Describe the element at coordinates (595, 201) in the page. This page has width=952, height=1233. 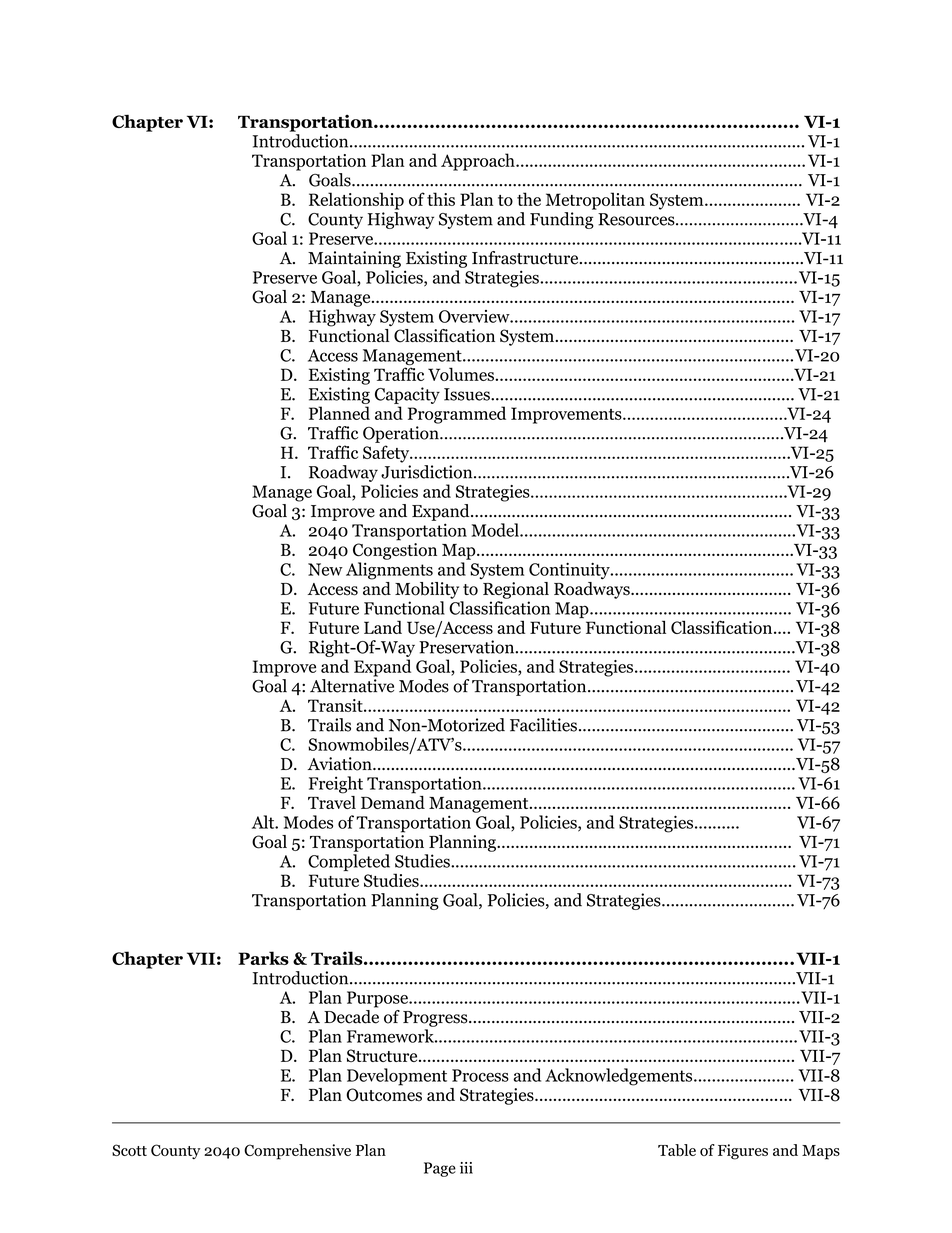
I see `Metropolitan` at that location.
